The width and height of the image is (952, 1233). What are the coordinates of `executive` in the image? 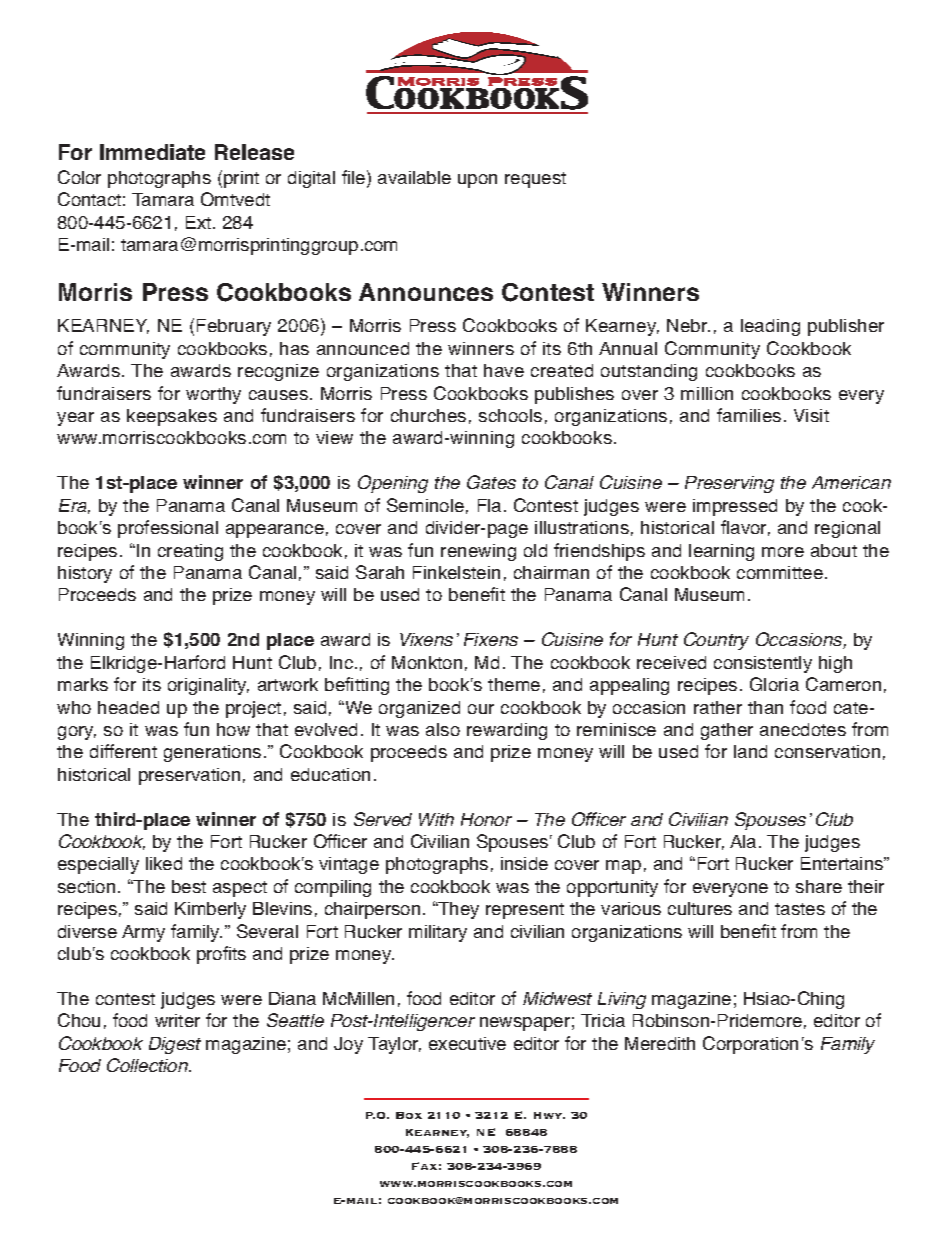 It's located at (467, 1043).
